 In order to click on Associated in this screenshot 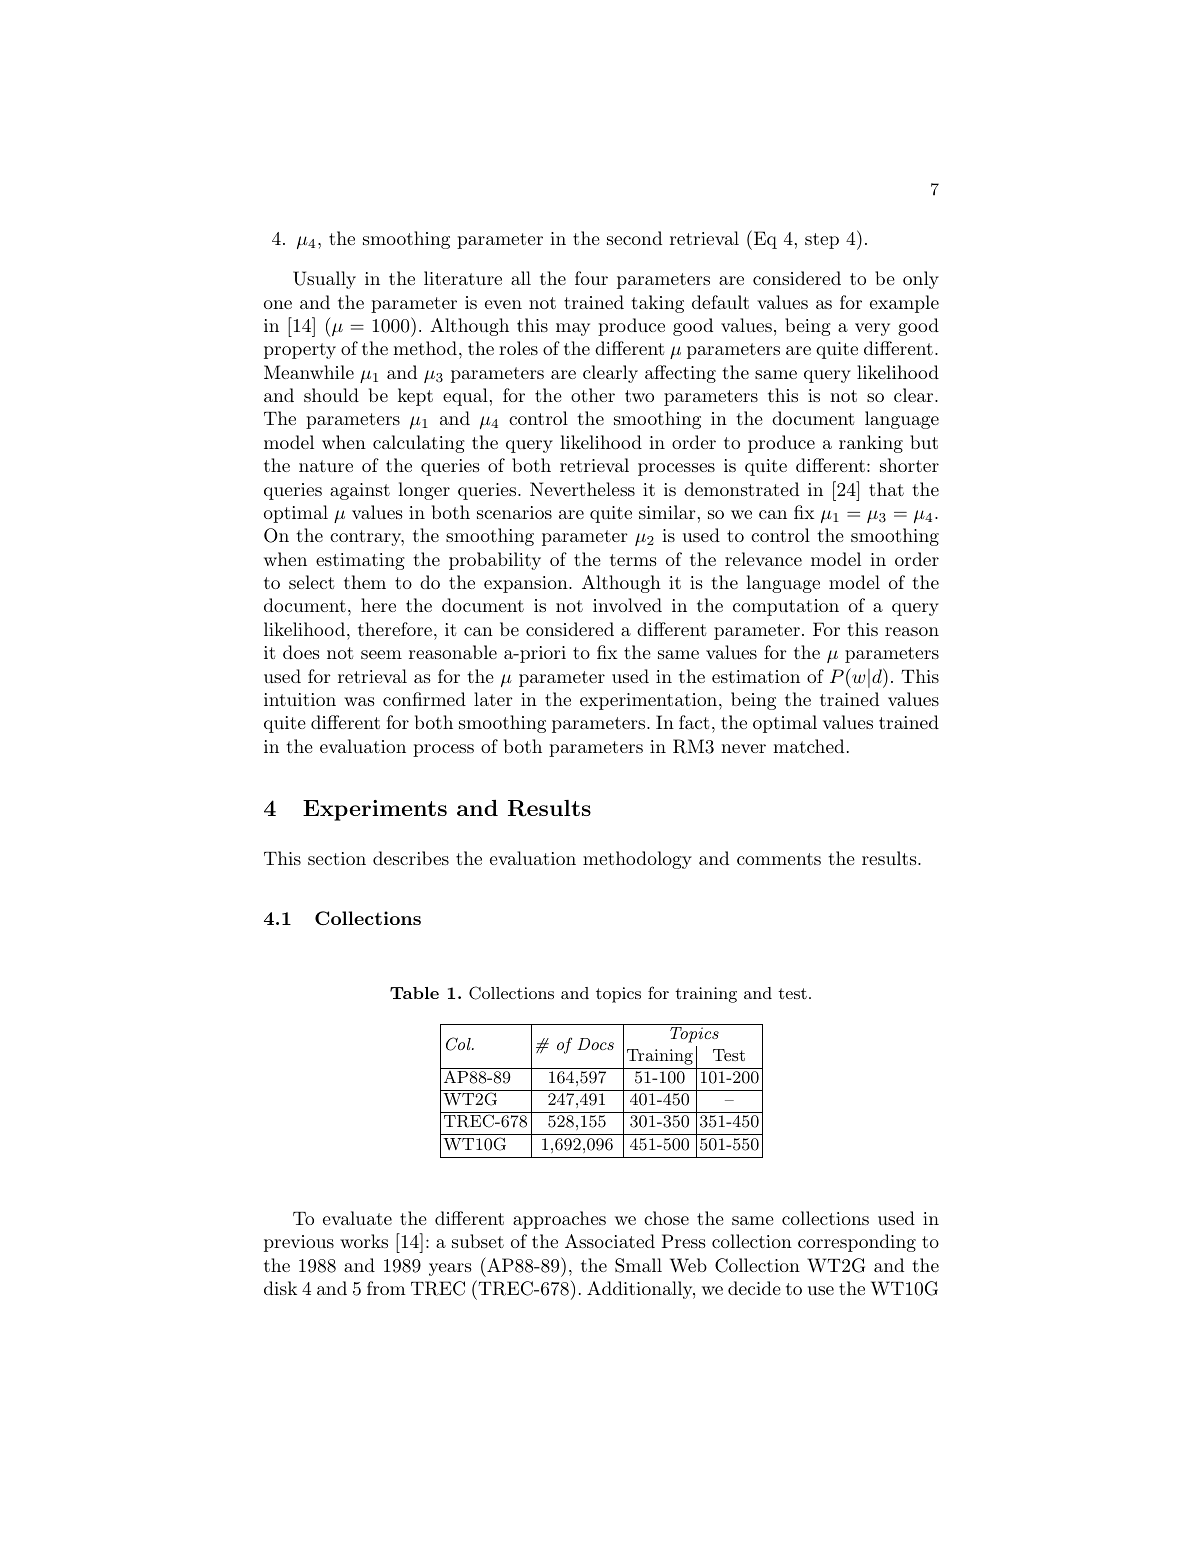, I will do `click(610, 1241)`.
